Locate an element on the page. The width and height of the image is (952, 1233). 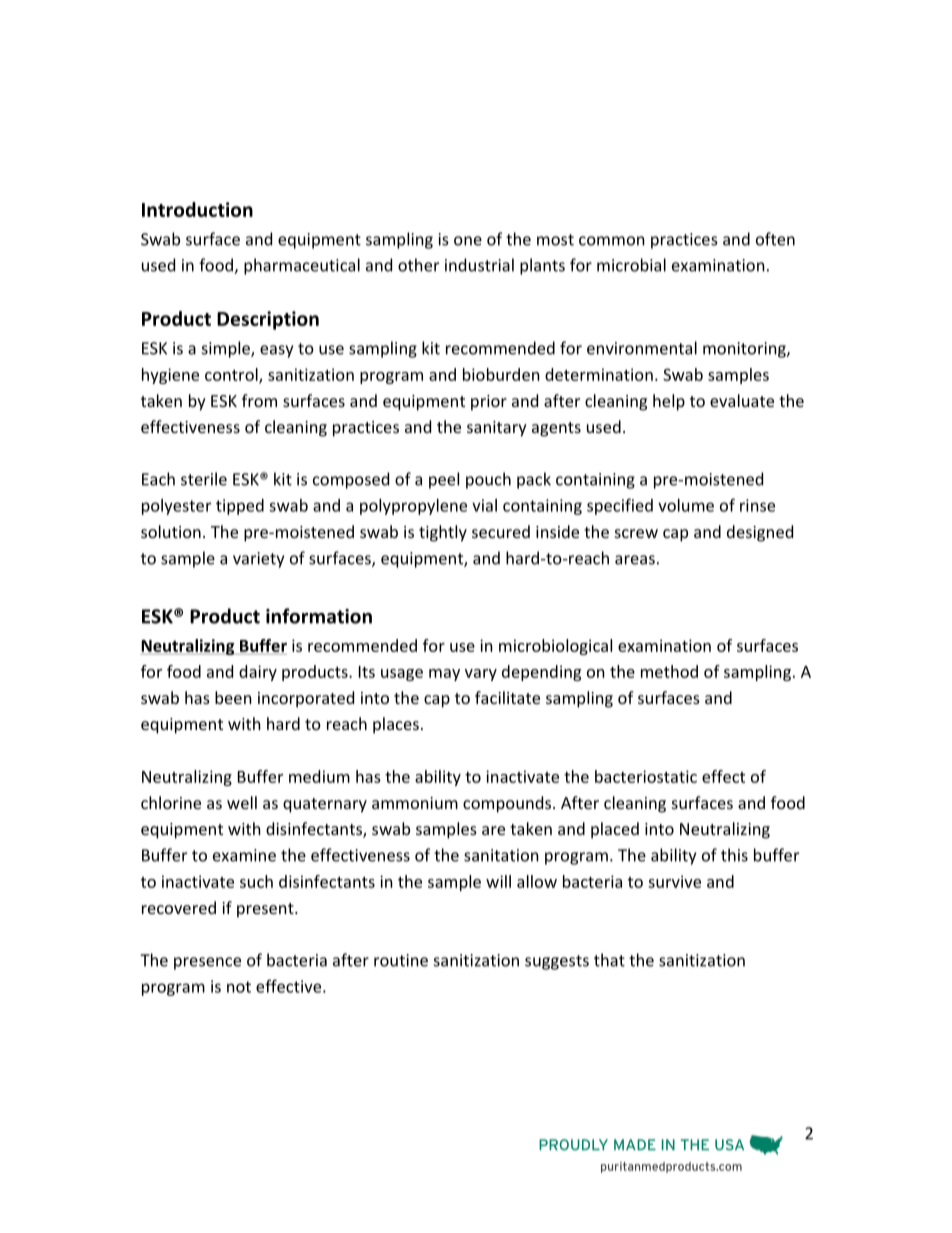
one is located at coordinates (468, 241).
